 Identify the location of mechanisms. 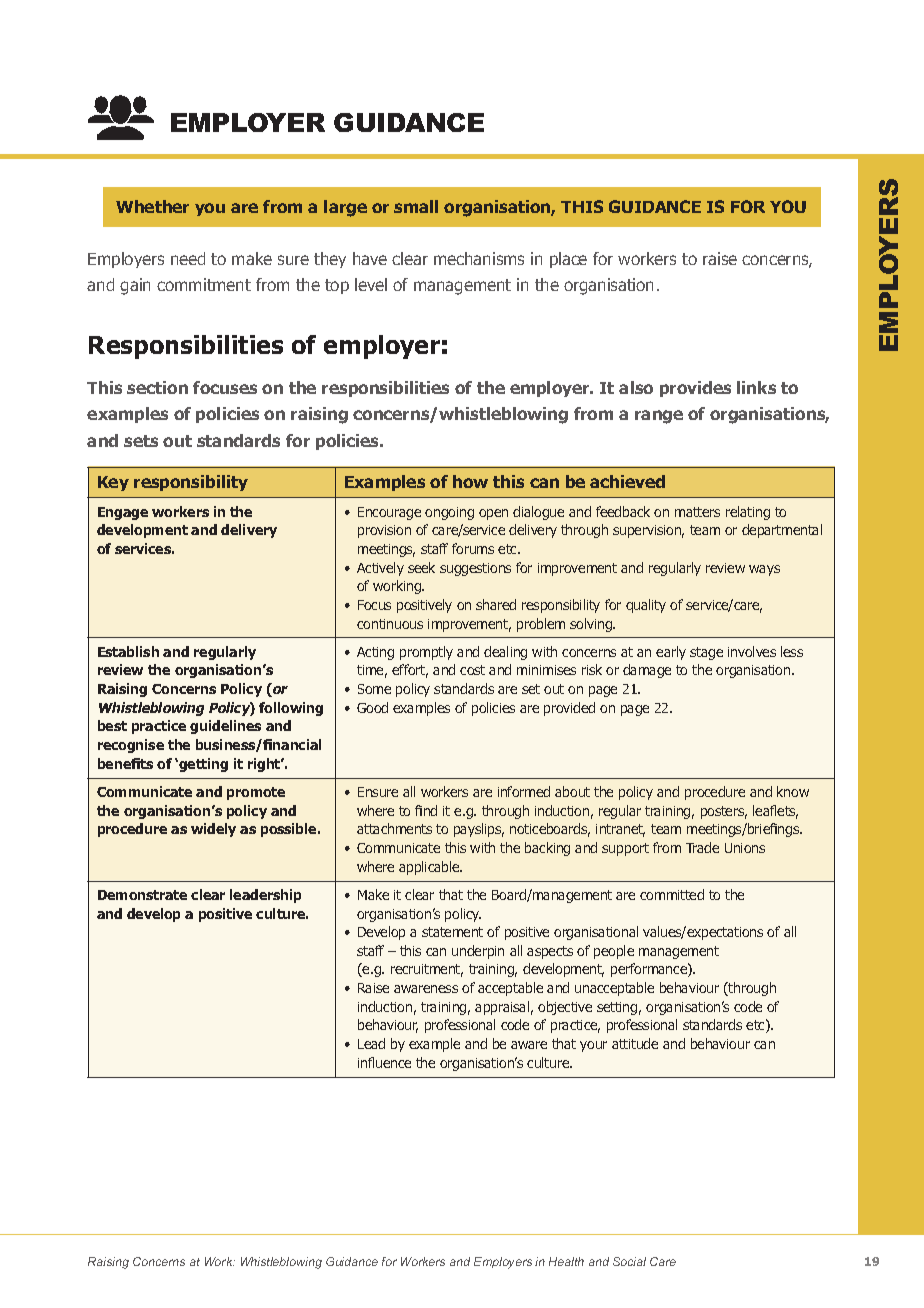
(479, 258).
